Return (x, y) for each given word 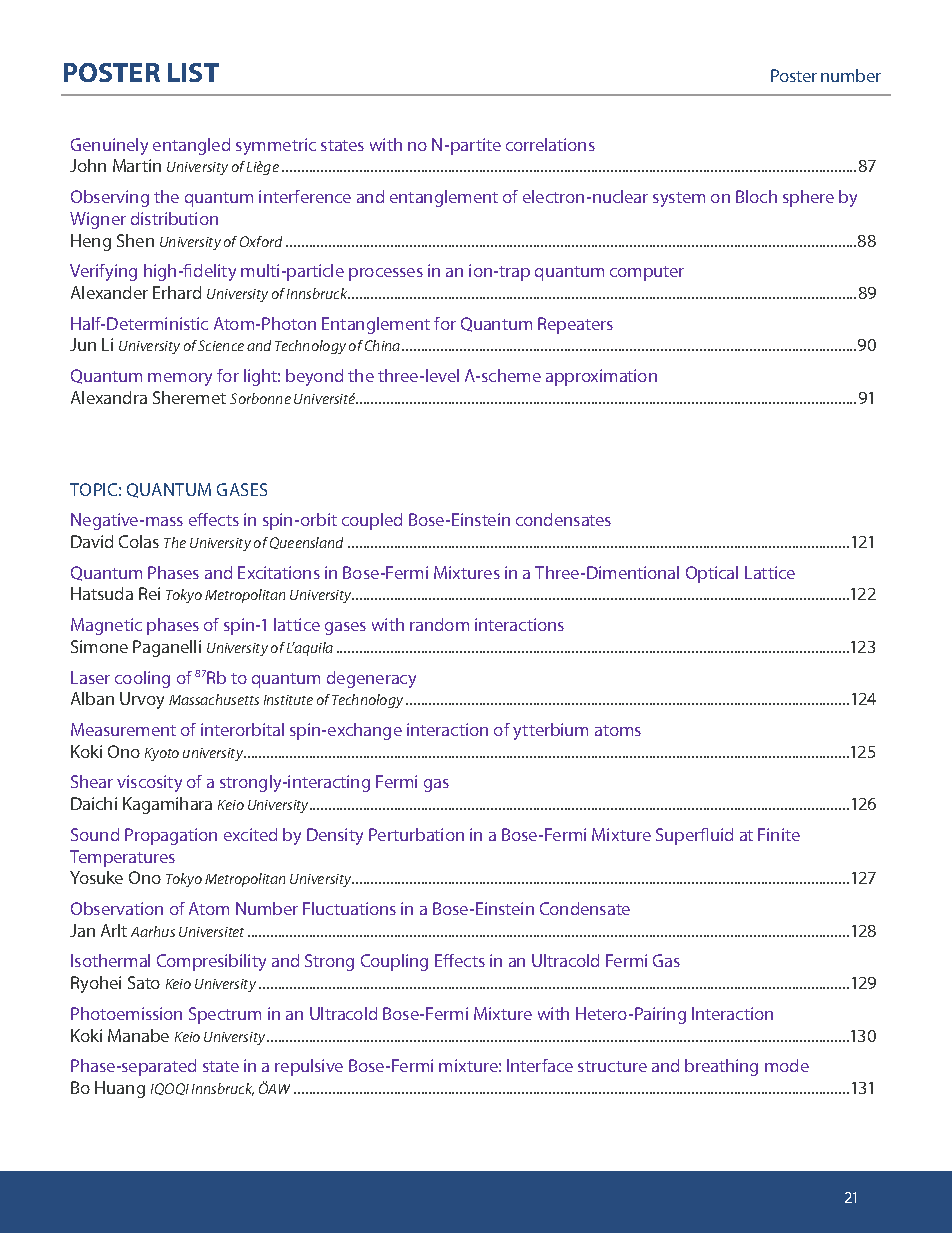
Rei (149, 593)
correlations (550, 144)
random (439, 624)
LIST (193, 72)
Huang (120, 1089)
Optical (712, 574)
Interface (540, 1065)
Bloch (756, 196)
